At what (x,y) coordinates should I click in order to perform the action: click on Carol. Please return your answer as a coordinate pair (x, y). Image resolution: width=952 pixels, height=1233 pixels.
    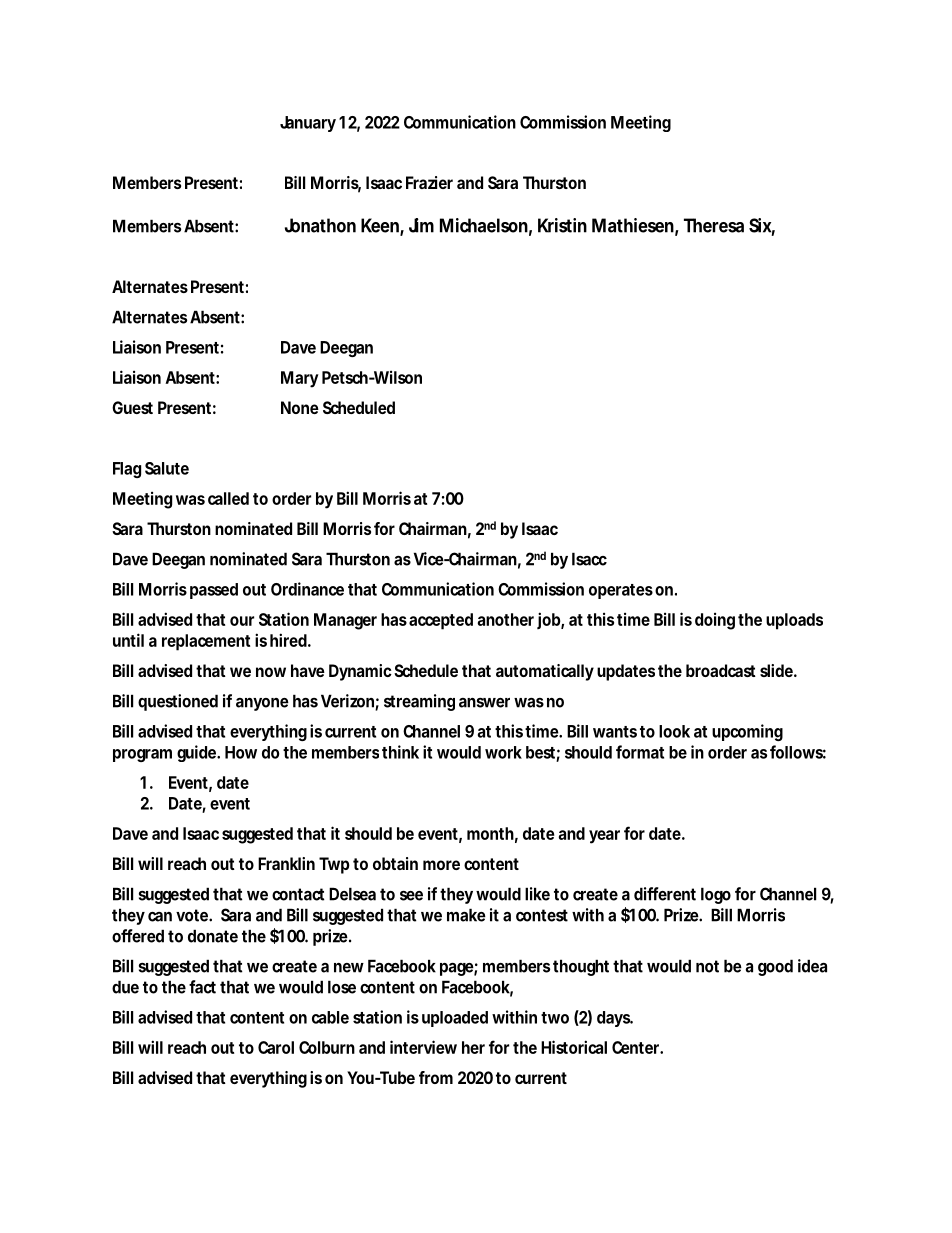
    Looking at the image, I should click on (276, 1047).
